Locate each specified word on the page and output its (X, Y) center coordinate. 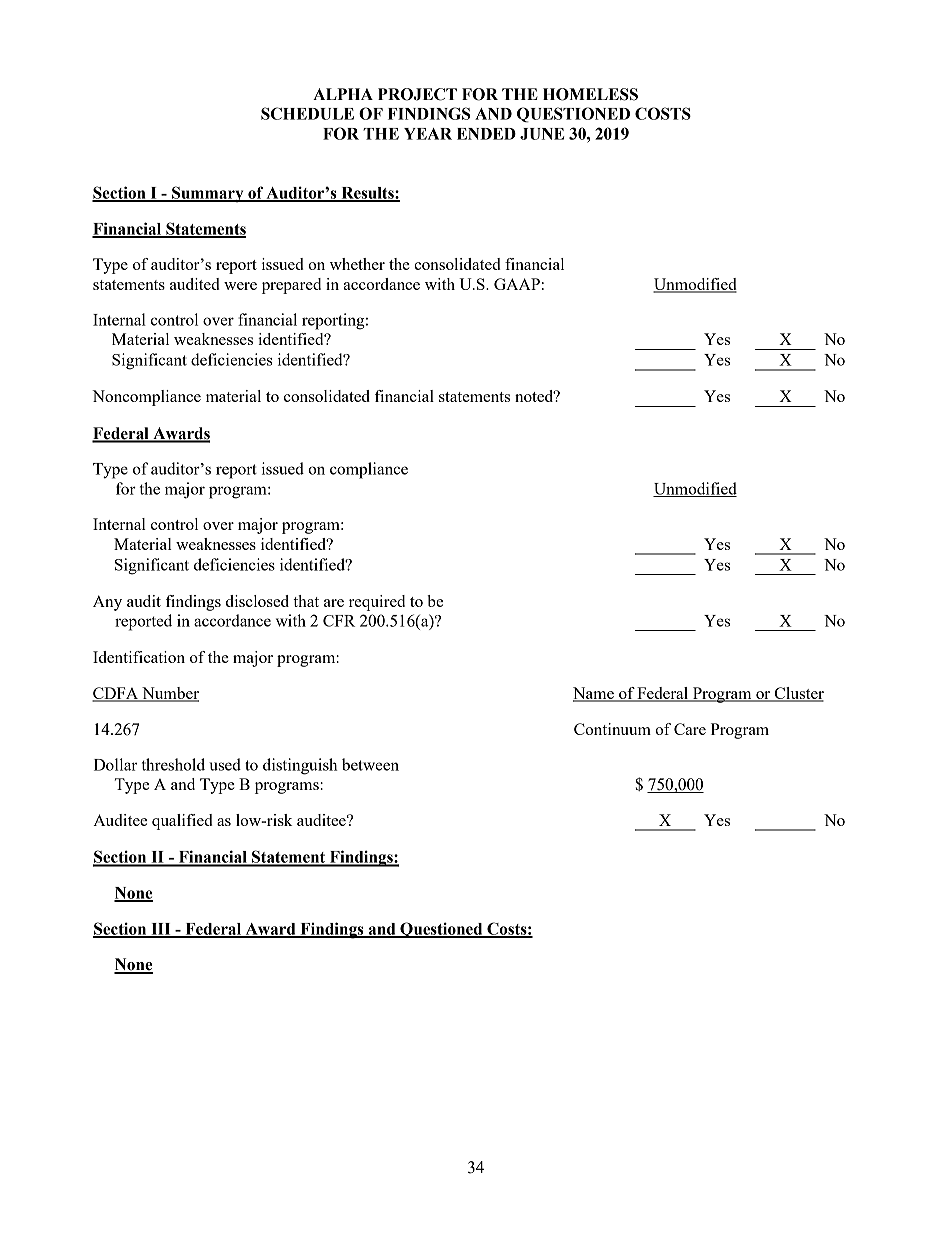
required (377, 603)
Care (690, 729)
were (240, 286)
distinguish (300, 766)
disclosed (257, 601)
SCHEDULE (307, 113)
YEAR (428, 134)
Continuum (612, 729)
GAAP (517, 284)
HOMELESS (590, 94)
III (161, 930)
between (370, 764)
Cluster (798, 694)
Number (169, 694)
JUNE (542, 134)
